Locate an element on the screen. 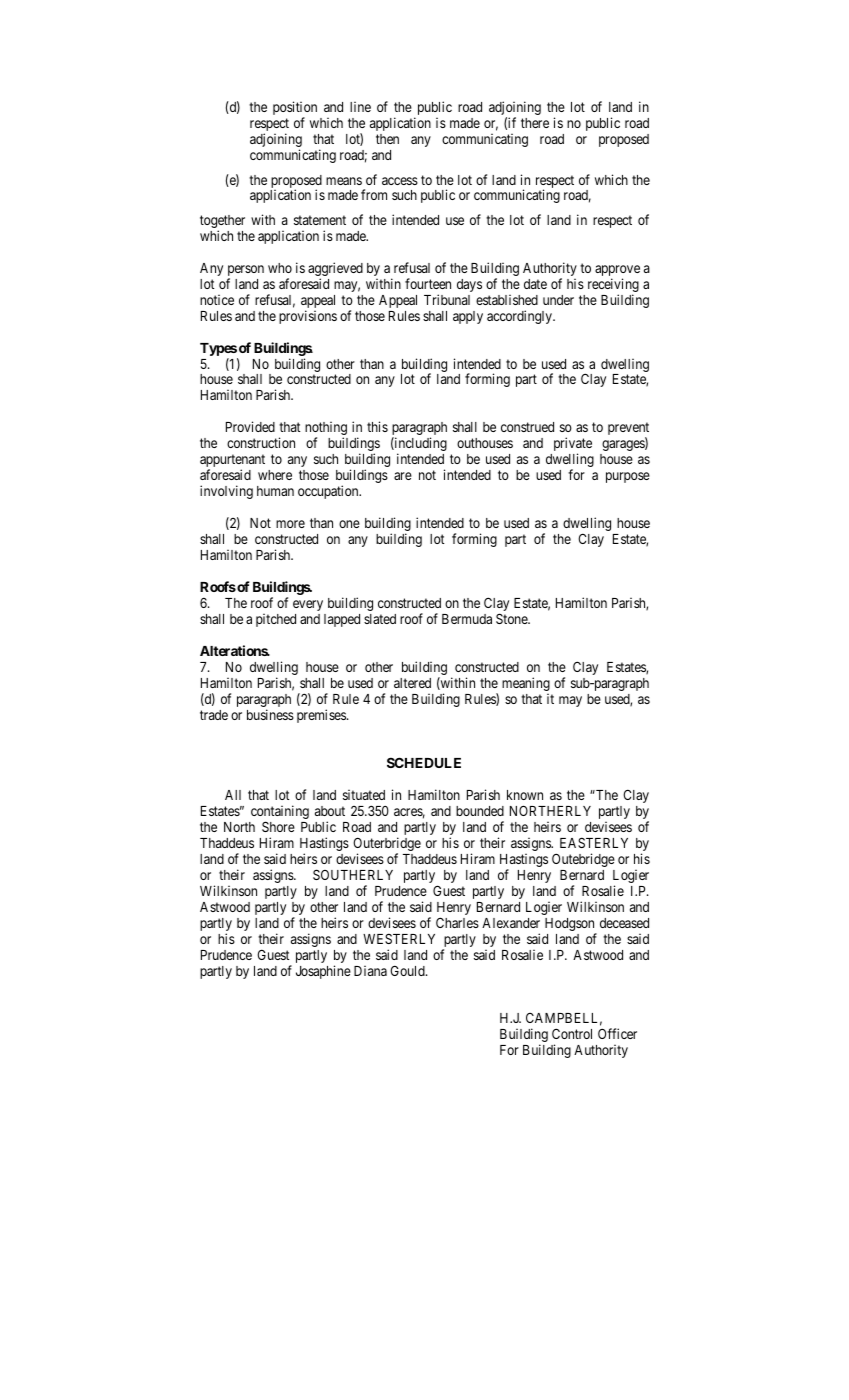 This screenshot has width=849, height=1400. position is located at coordinates (295, 109).
